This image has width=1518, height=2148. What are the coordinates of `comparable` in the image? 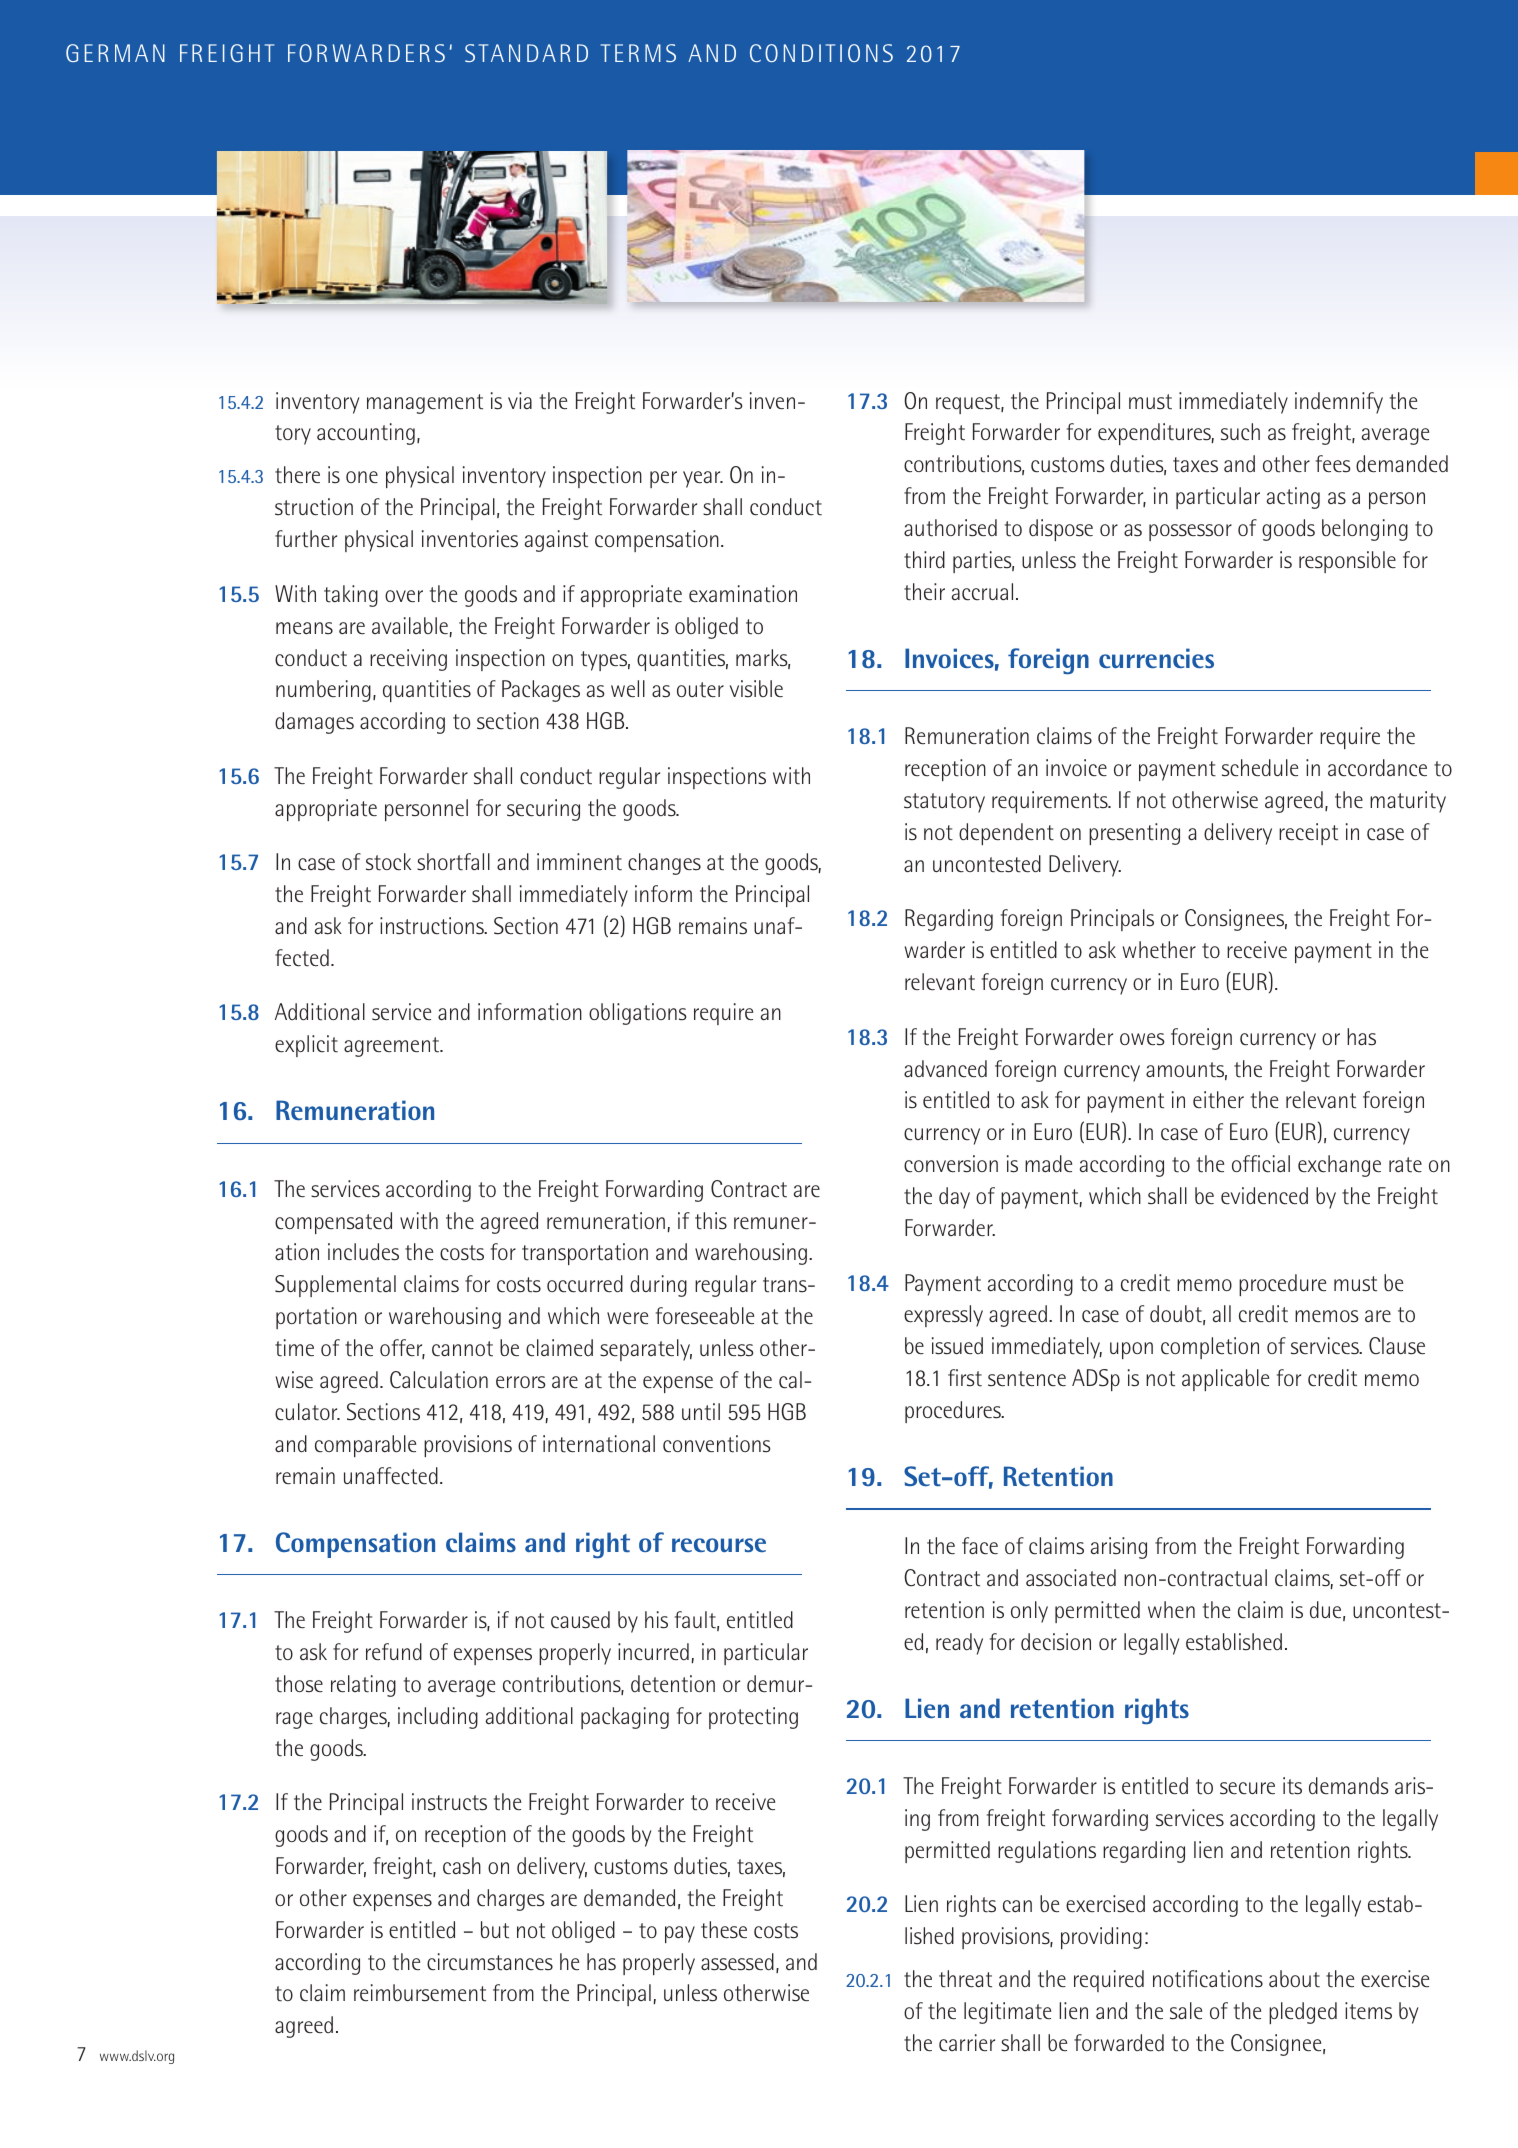 It's located at (365, 1446).
